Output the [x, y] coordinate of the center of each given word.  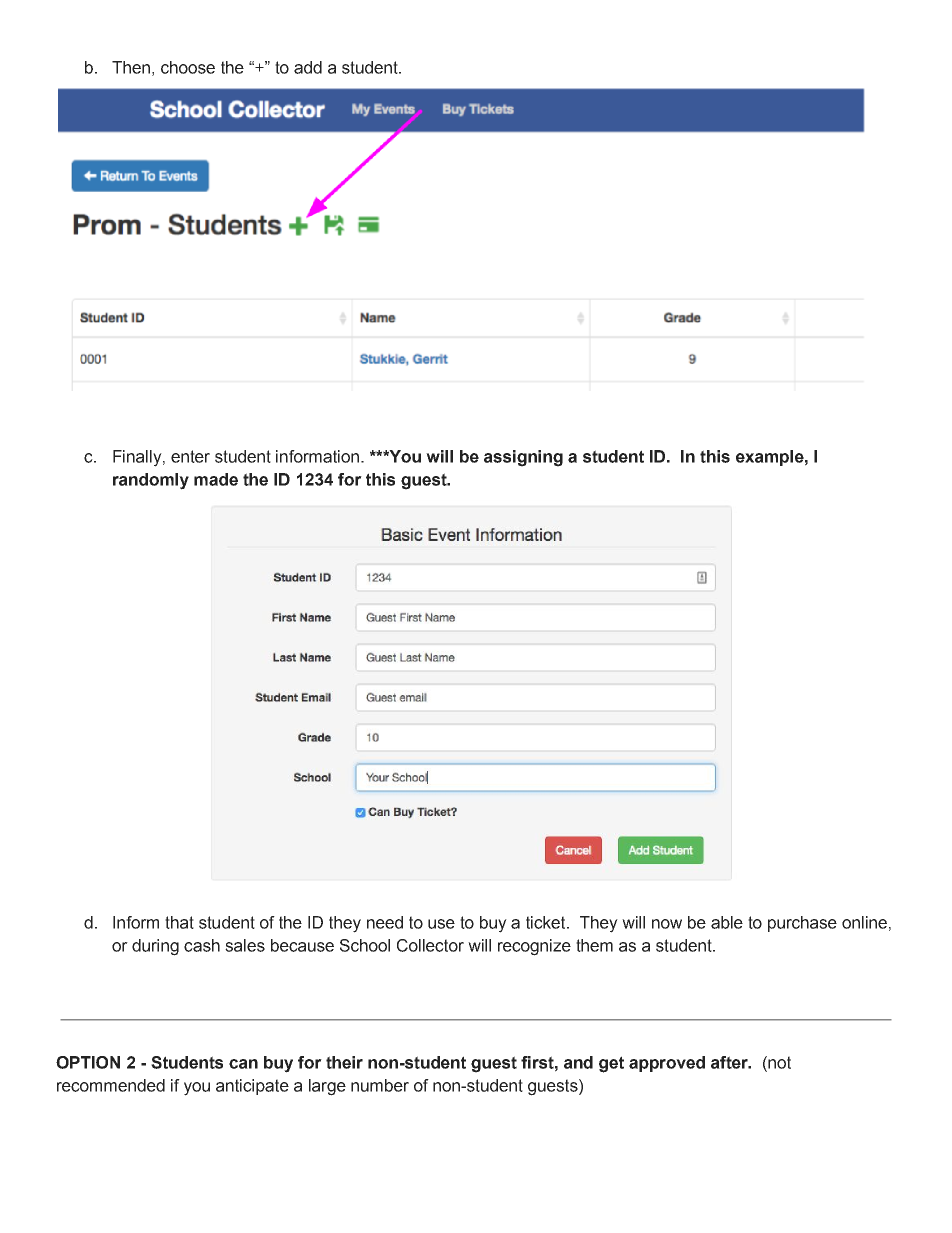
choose [188, 67]
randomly [151, 481]
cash [202, 945]
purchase [802, 924]
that [179, 922]
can [243, 1064]
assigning [523, 458]
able [727, 922]
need [385, 922]
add [308, 67]
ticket [547, 922]
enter [190, 456]
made [216, 479]
